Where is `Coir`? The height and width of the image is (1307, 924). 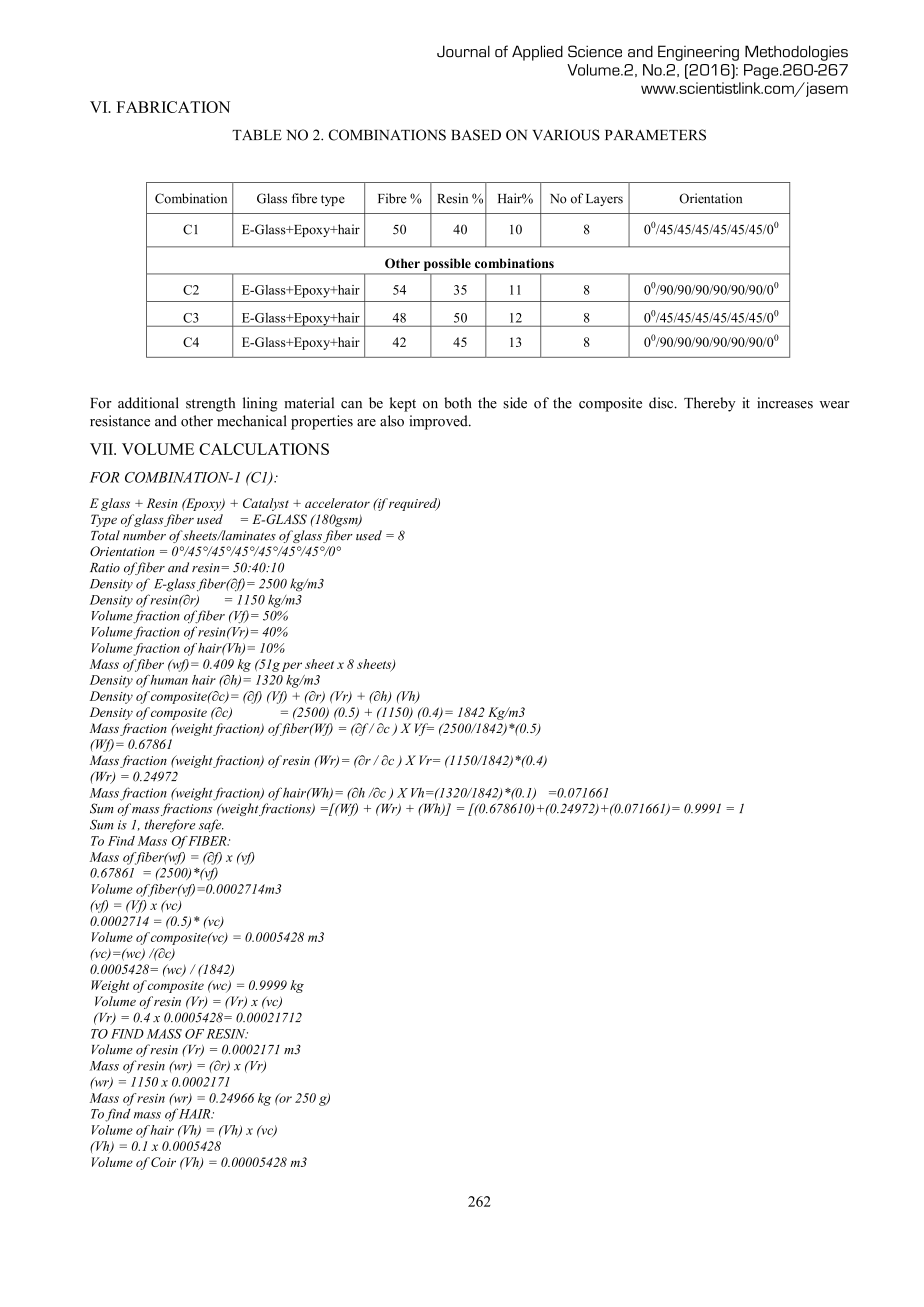 Coir is located at coordinates (163, 1162).
